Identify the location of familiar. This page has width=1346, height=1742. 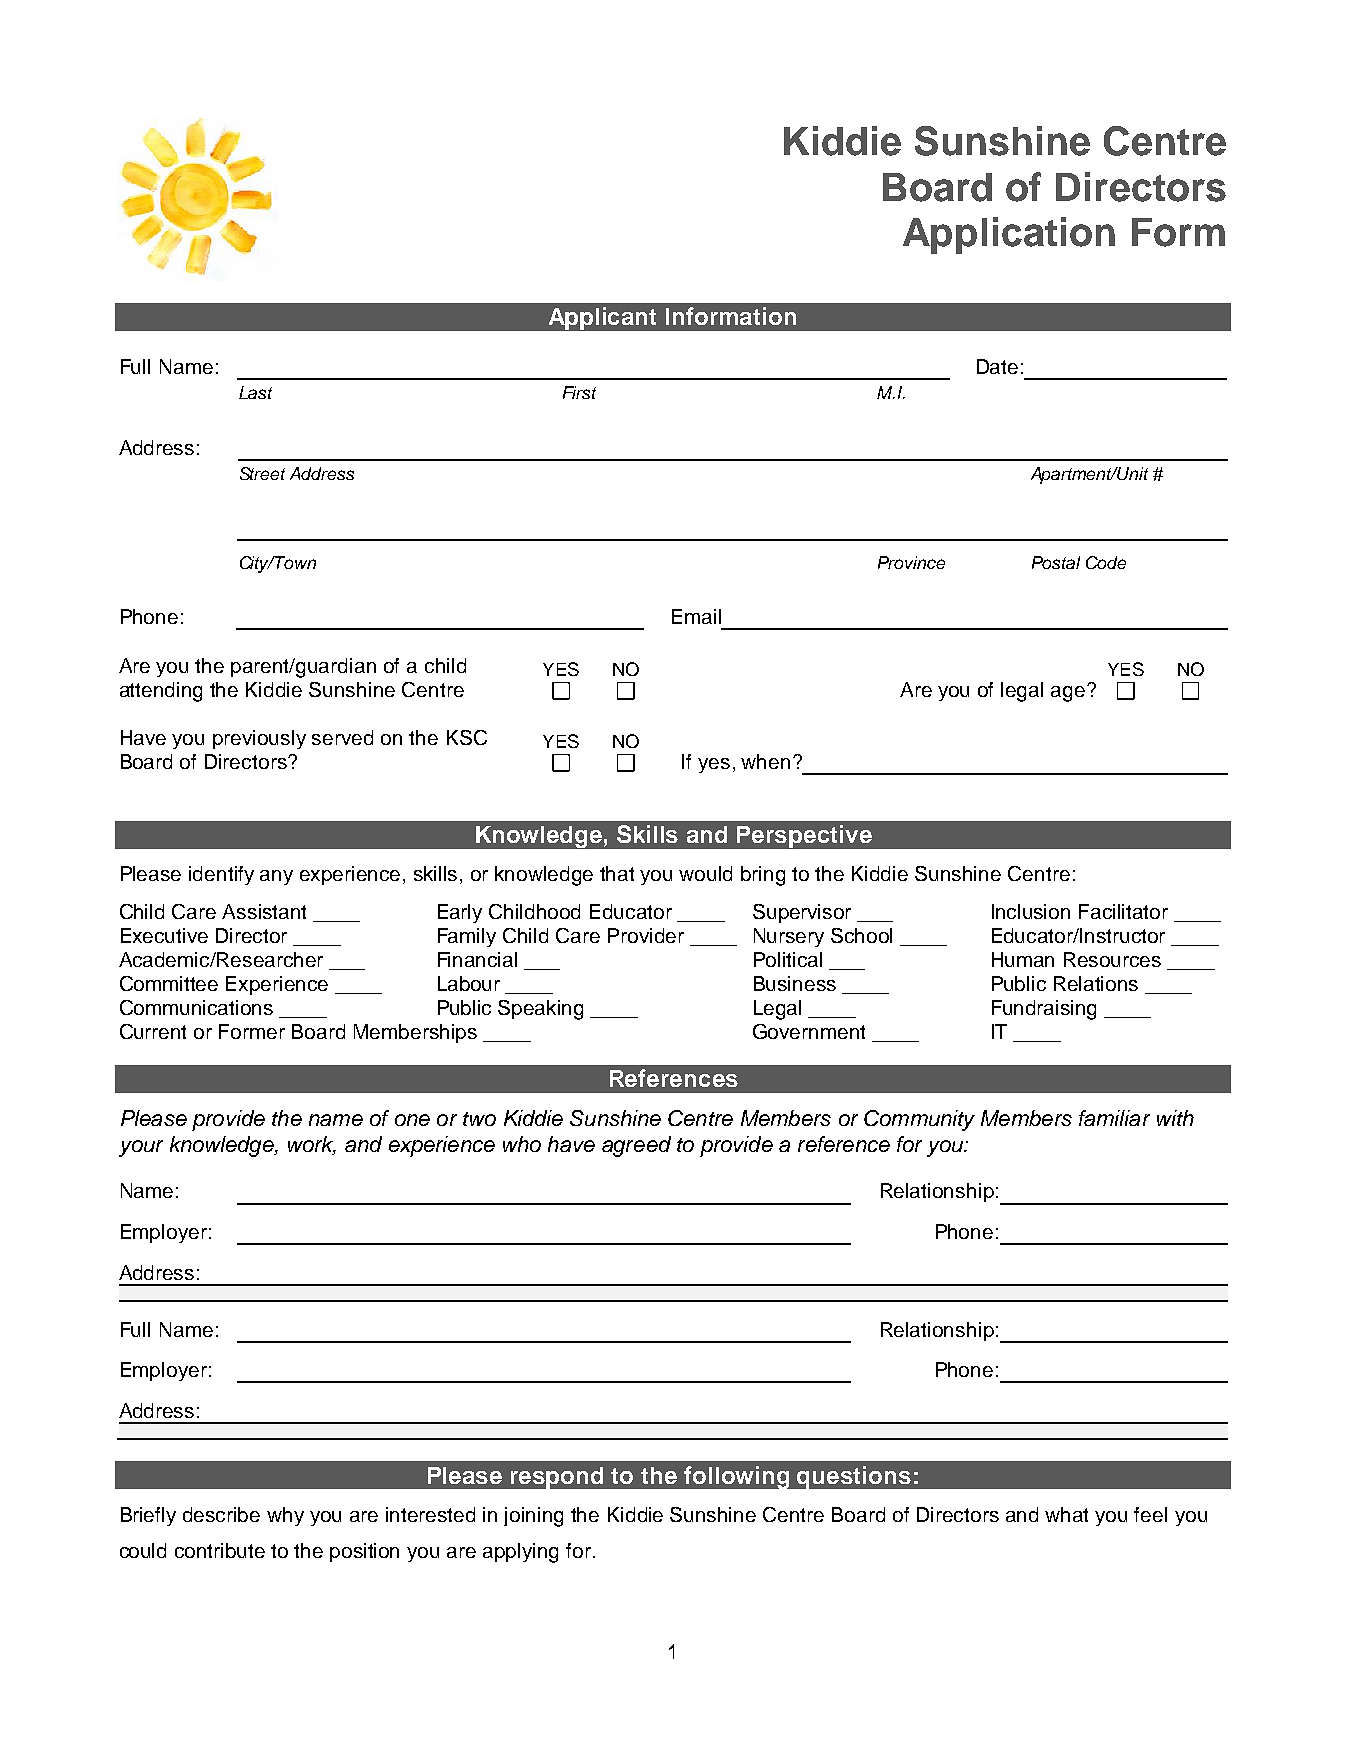
(1114, 1118).
